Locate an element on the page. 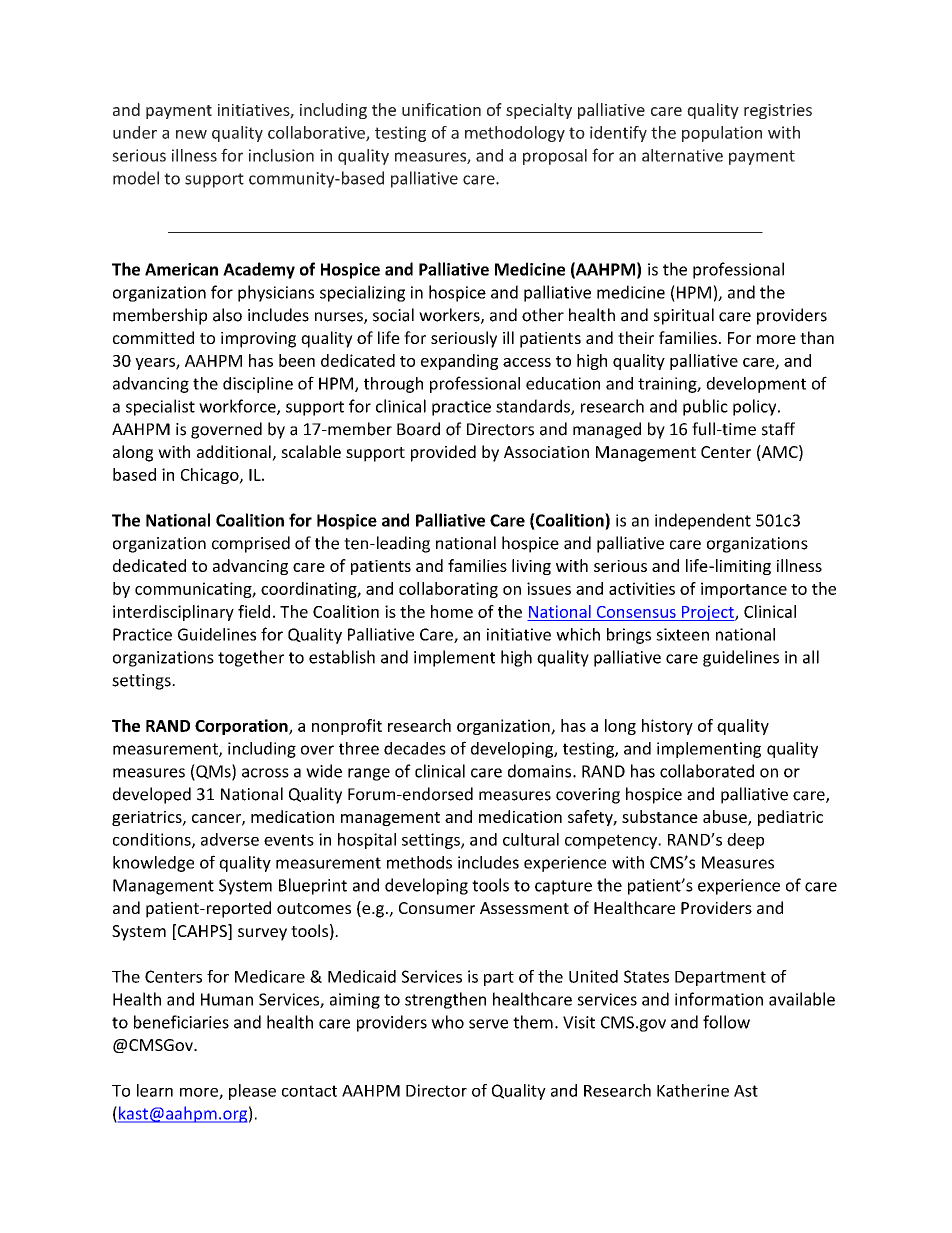  cultural is located at coordinates (531, 839).
